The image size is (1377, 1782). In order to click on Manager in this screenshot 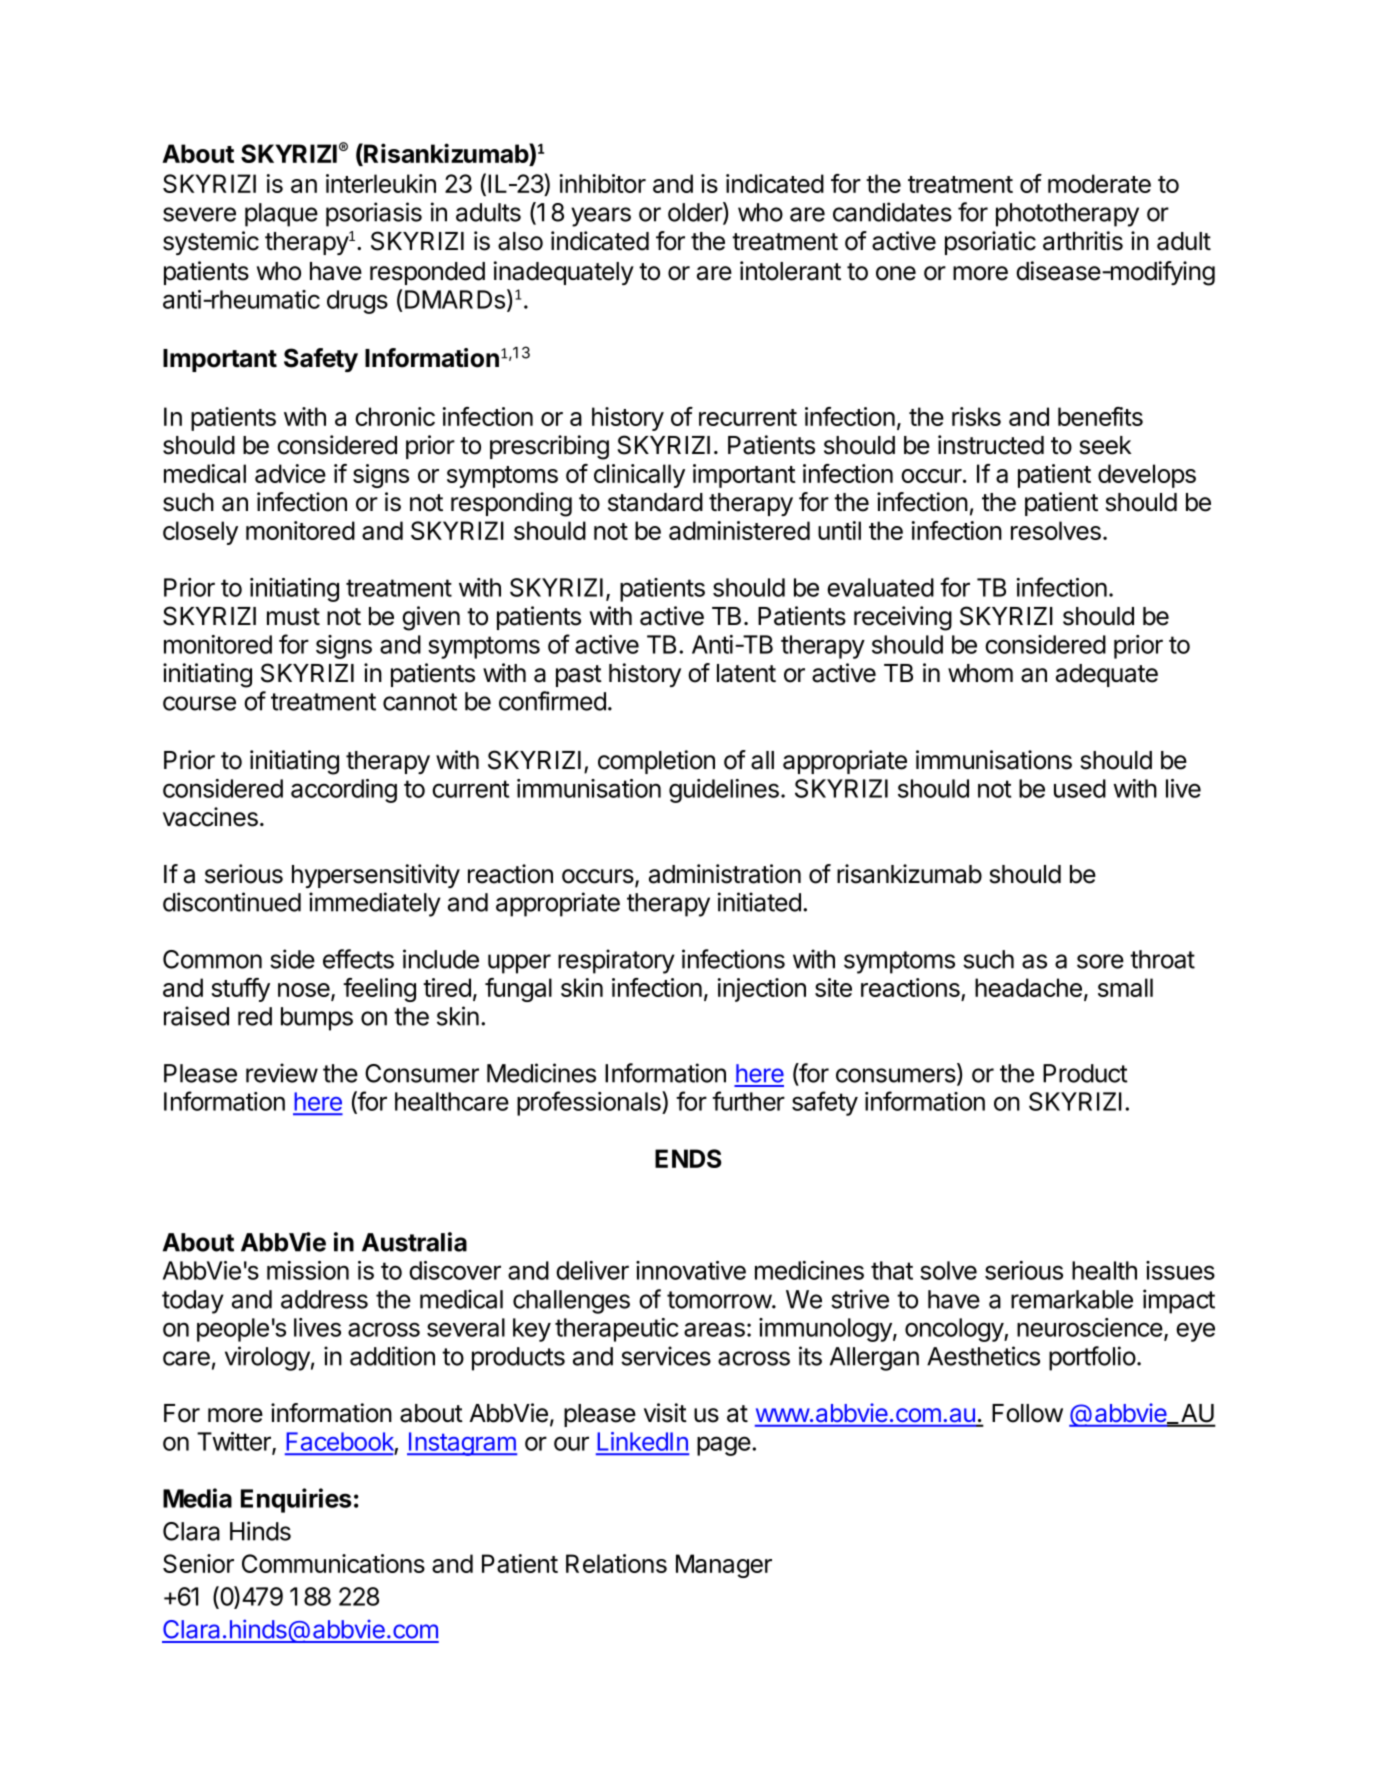, I will do `click(724, 1566)`.
